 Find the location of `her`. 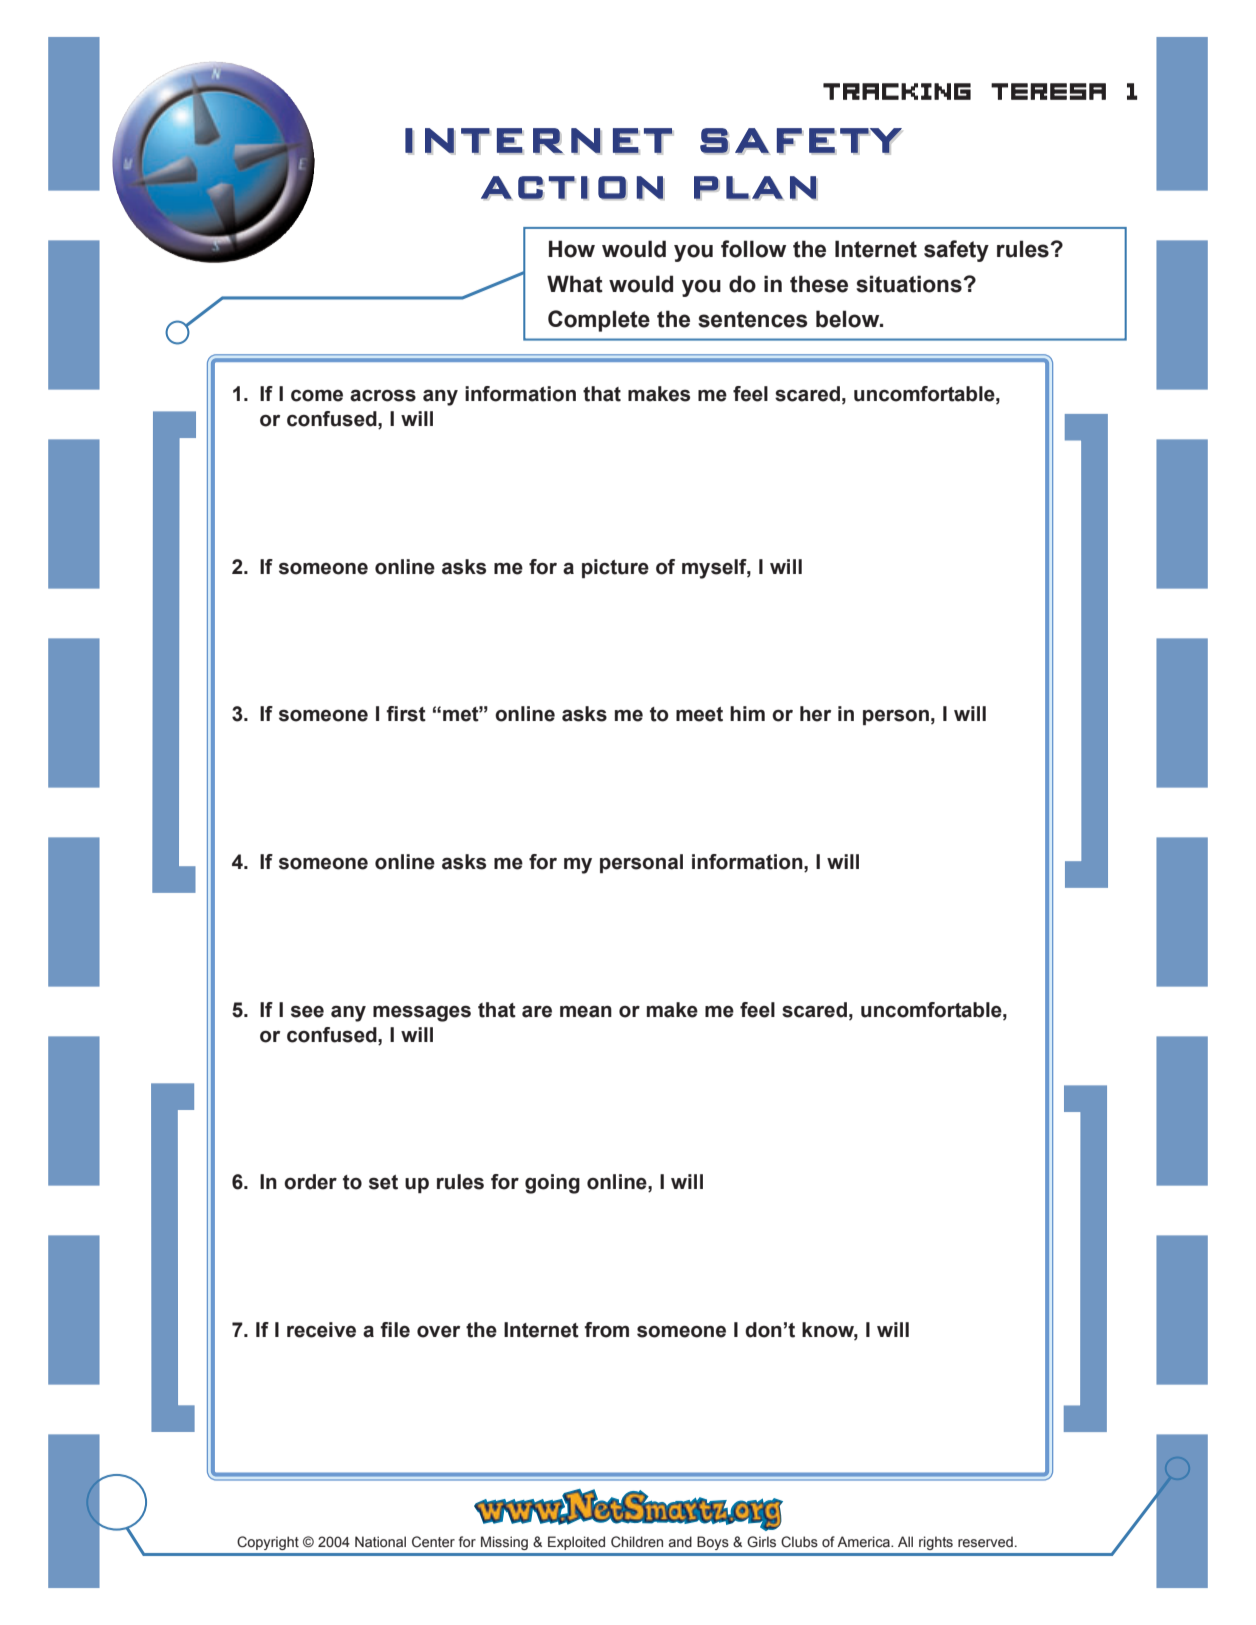

her is located at coordinates (815, 714).
